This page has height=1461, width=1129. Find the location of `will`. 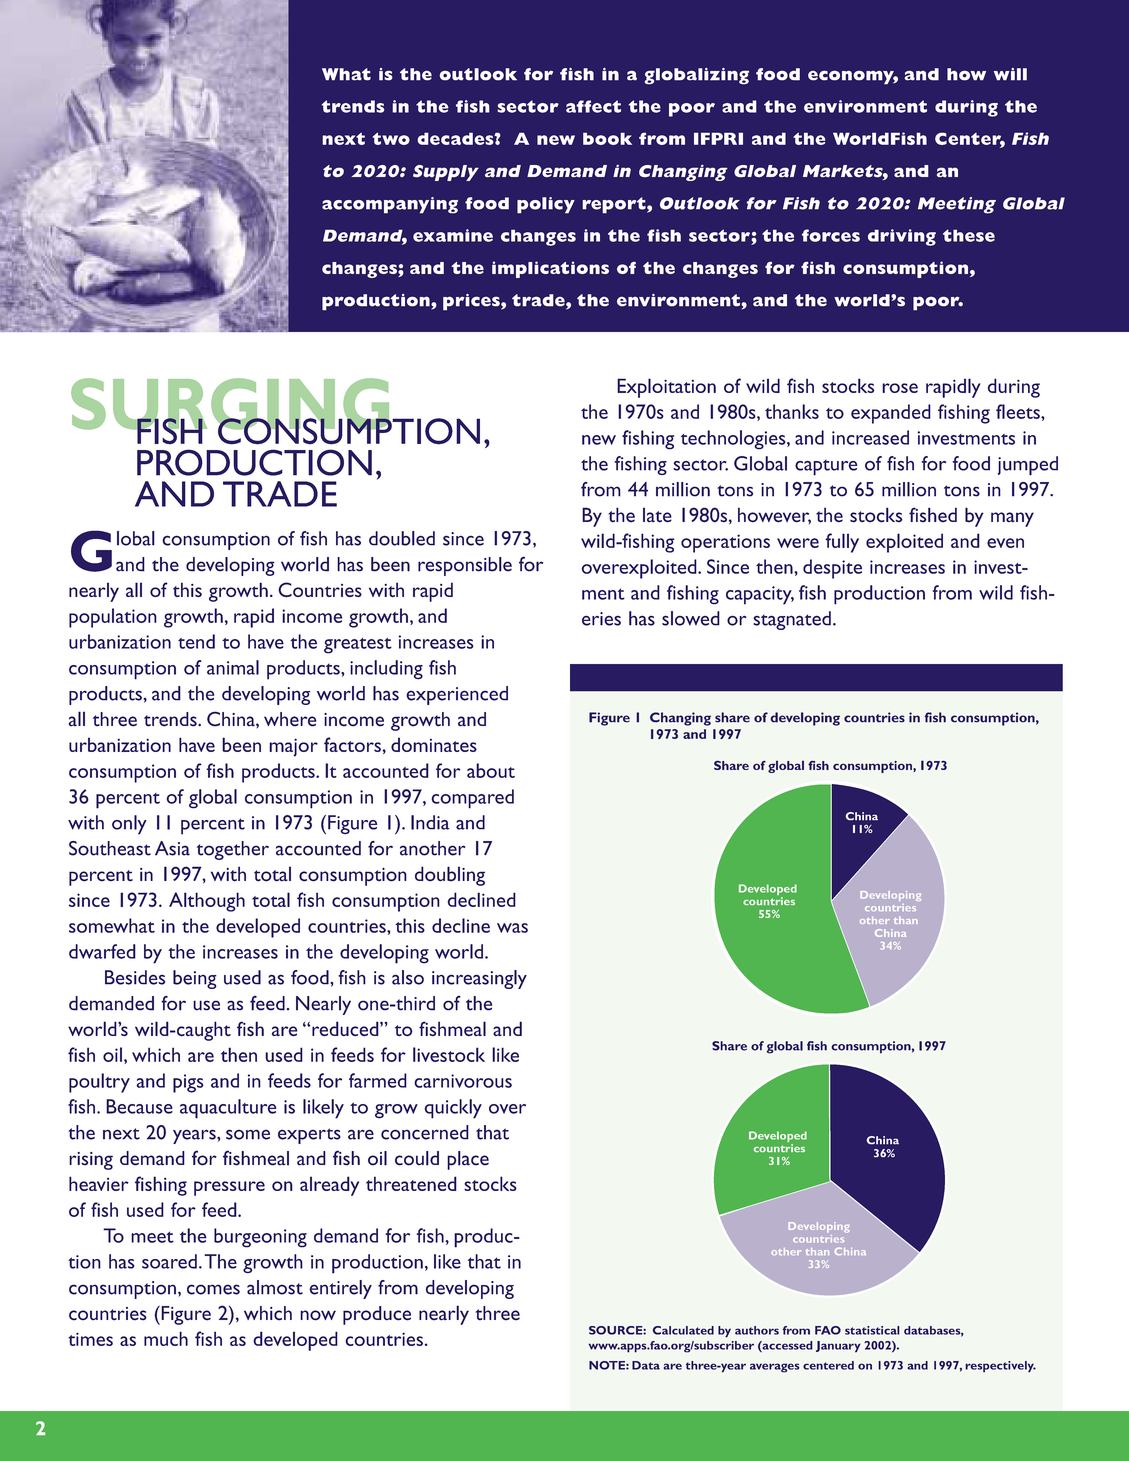

will is located at coordinates (1010, 74).
